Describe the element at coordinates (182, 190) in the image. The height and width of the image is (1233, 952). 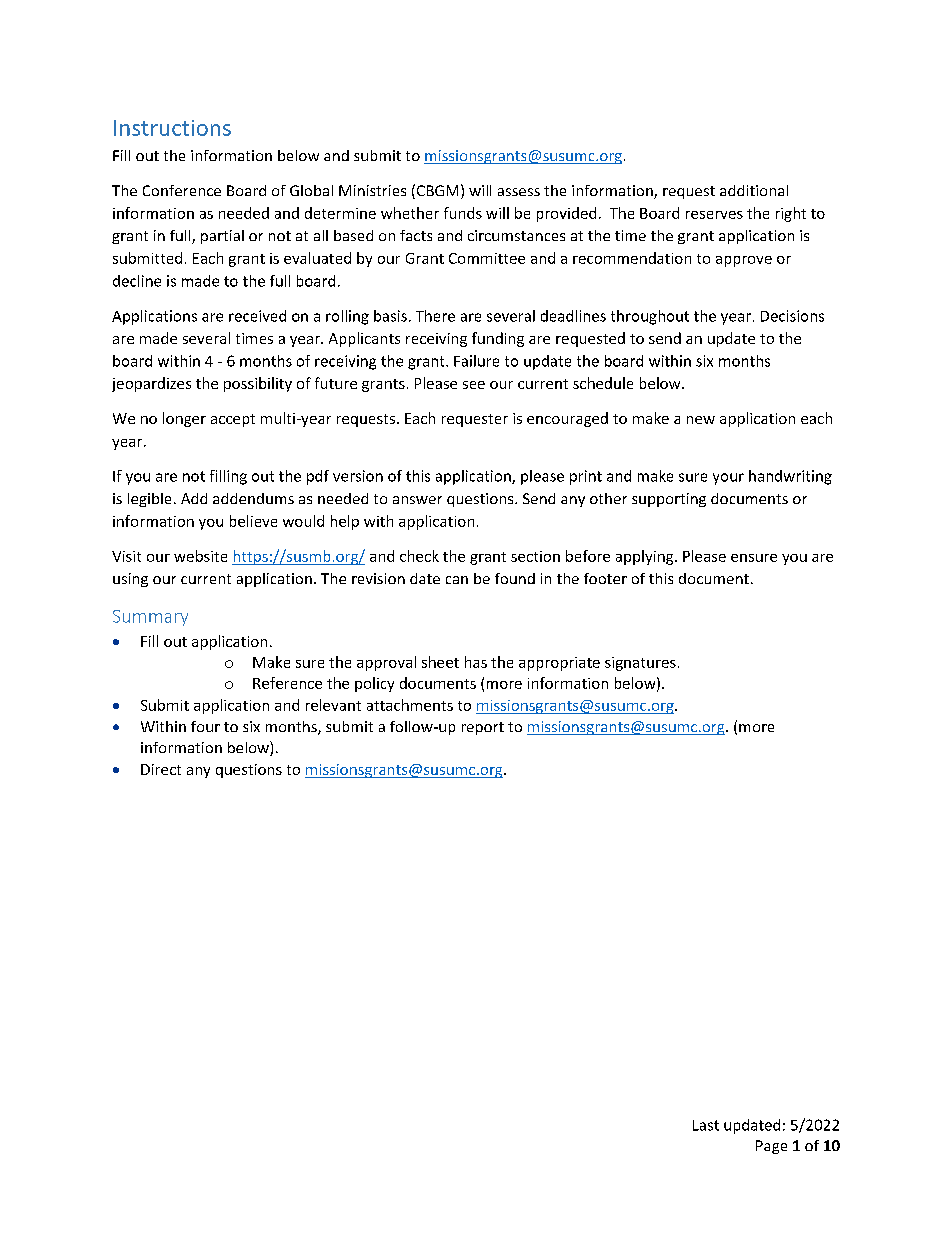
I see `Conference` at that location.
